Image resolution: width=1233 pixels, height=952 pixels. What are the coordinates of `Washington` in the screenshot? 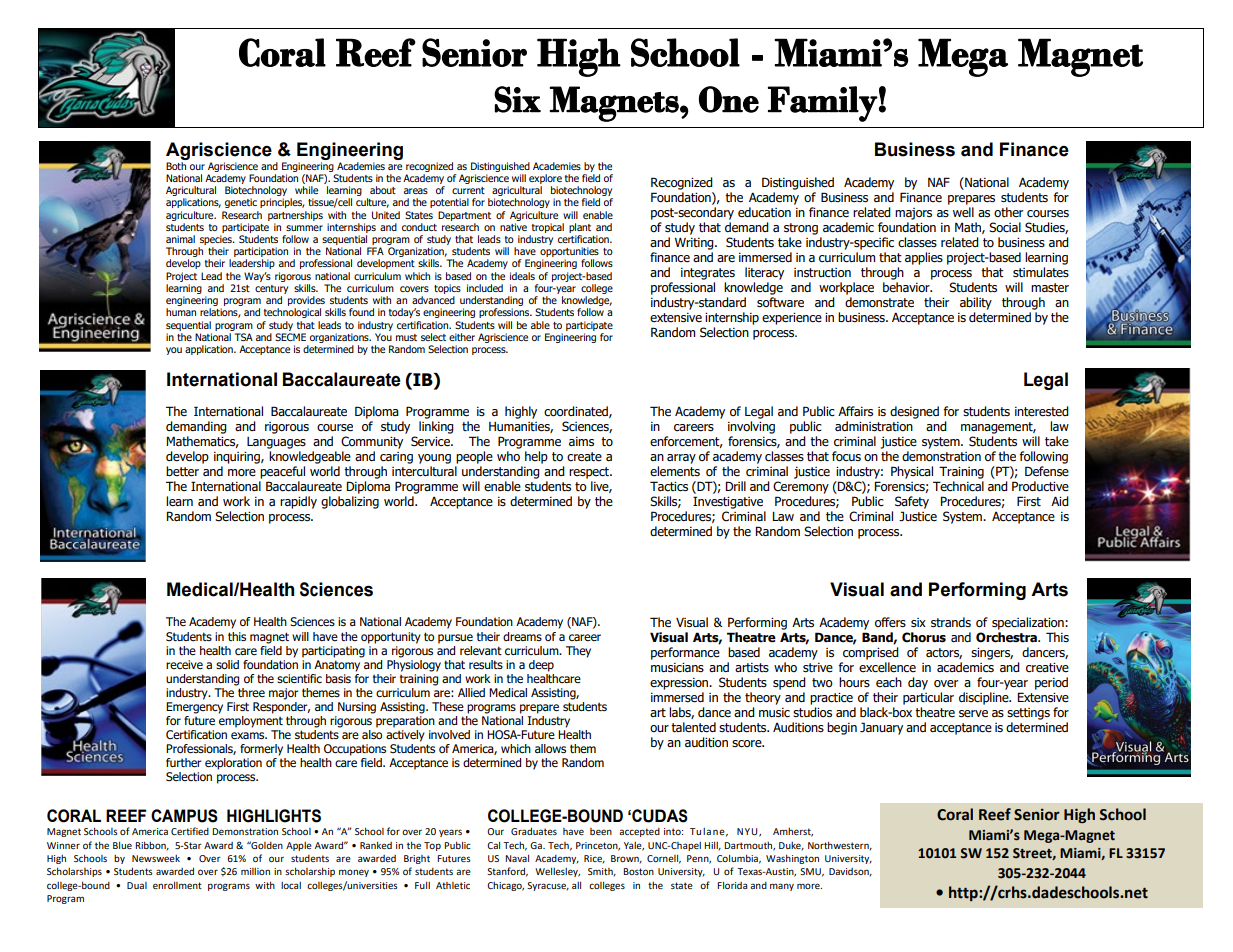 It's located at (792, 859).
